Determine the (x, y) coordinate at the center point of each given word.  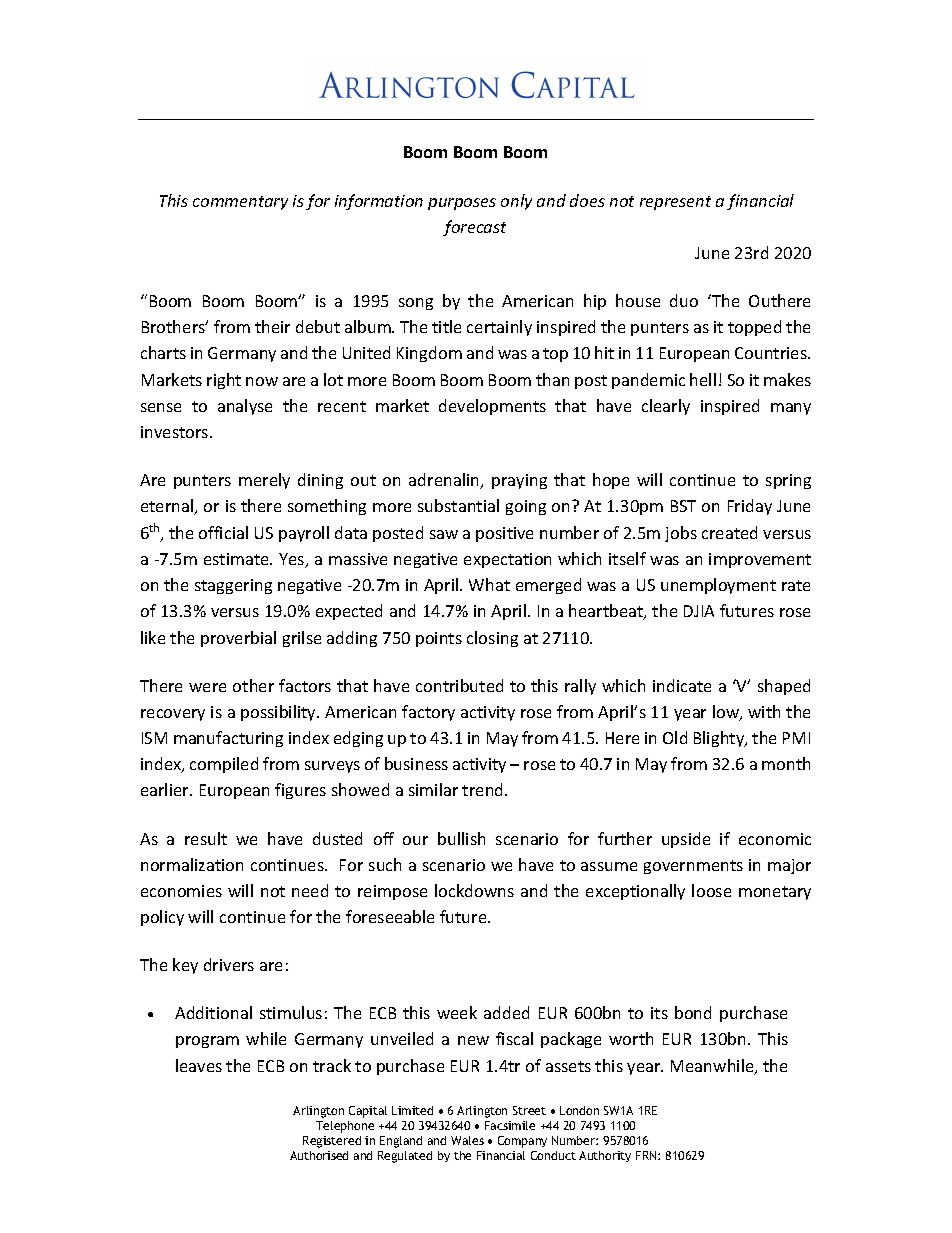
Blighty (720, 739)
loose (711, 890)
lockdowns (474, 890)
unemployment (718, 586)
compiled (224, 765)
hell (703, 379)
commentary (240, 203)
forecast (474, 228)
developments (492, 407)
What (489, 584)
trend (484, 789)
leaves (199, 1065)
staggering (233, 586)
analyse (245, 407)
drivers (229, 964)
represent (675, 203)
